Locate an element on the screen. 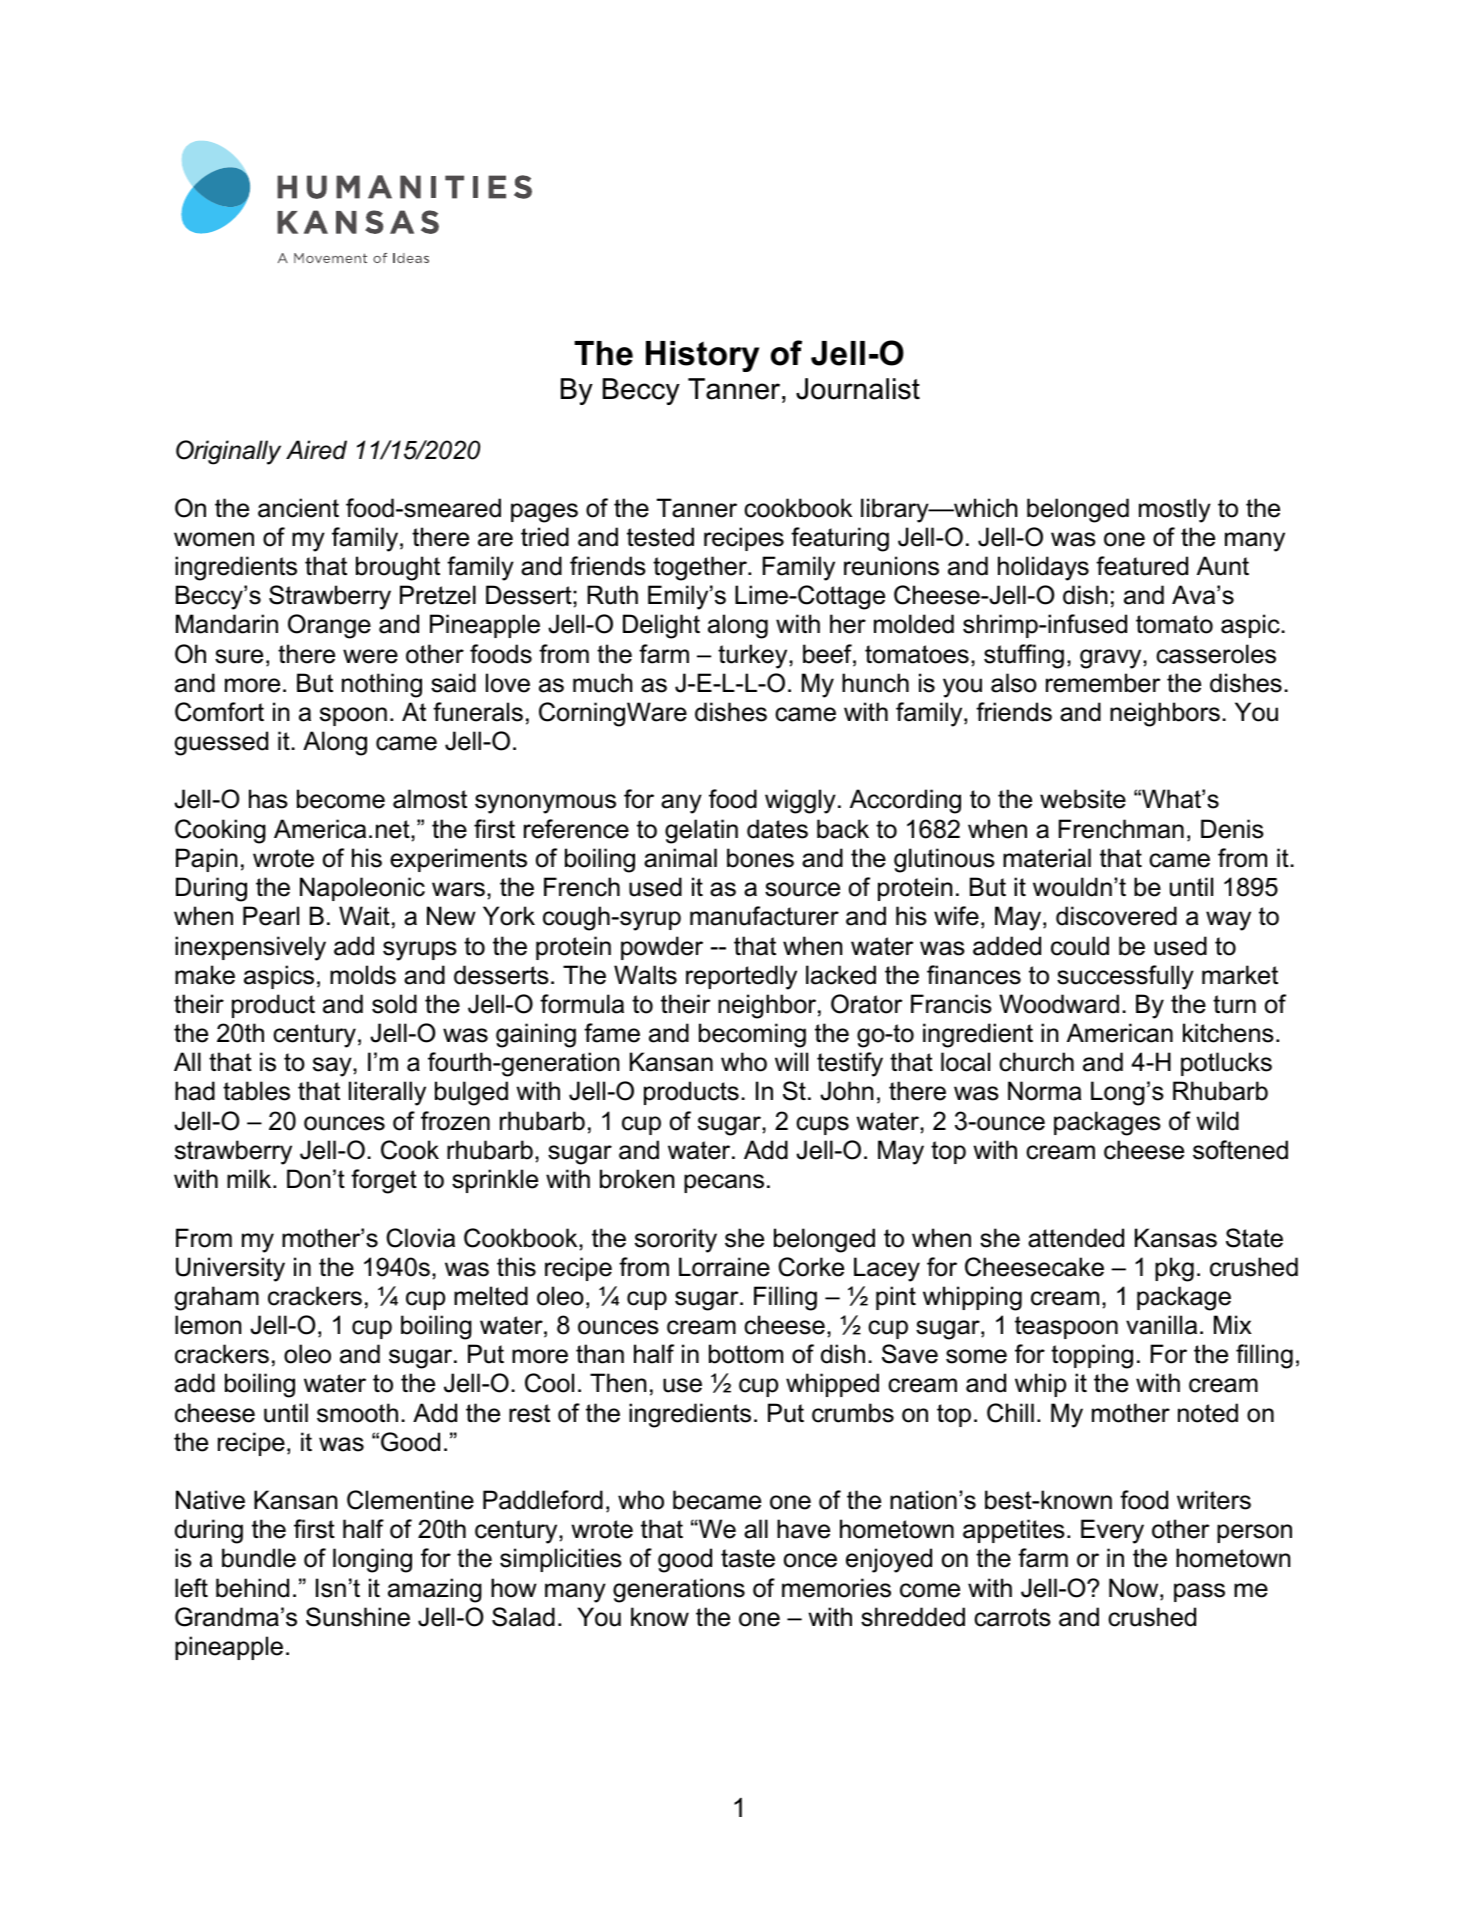 The width and height of the screenshot is (1479, 1915). taste is located at coordinates (748, 1558).
